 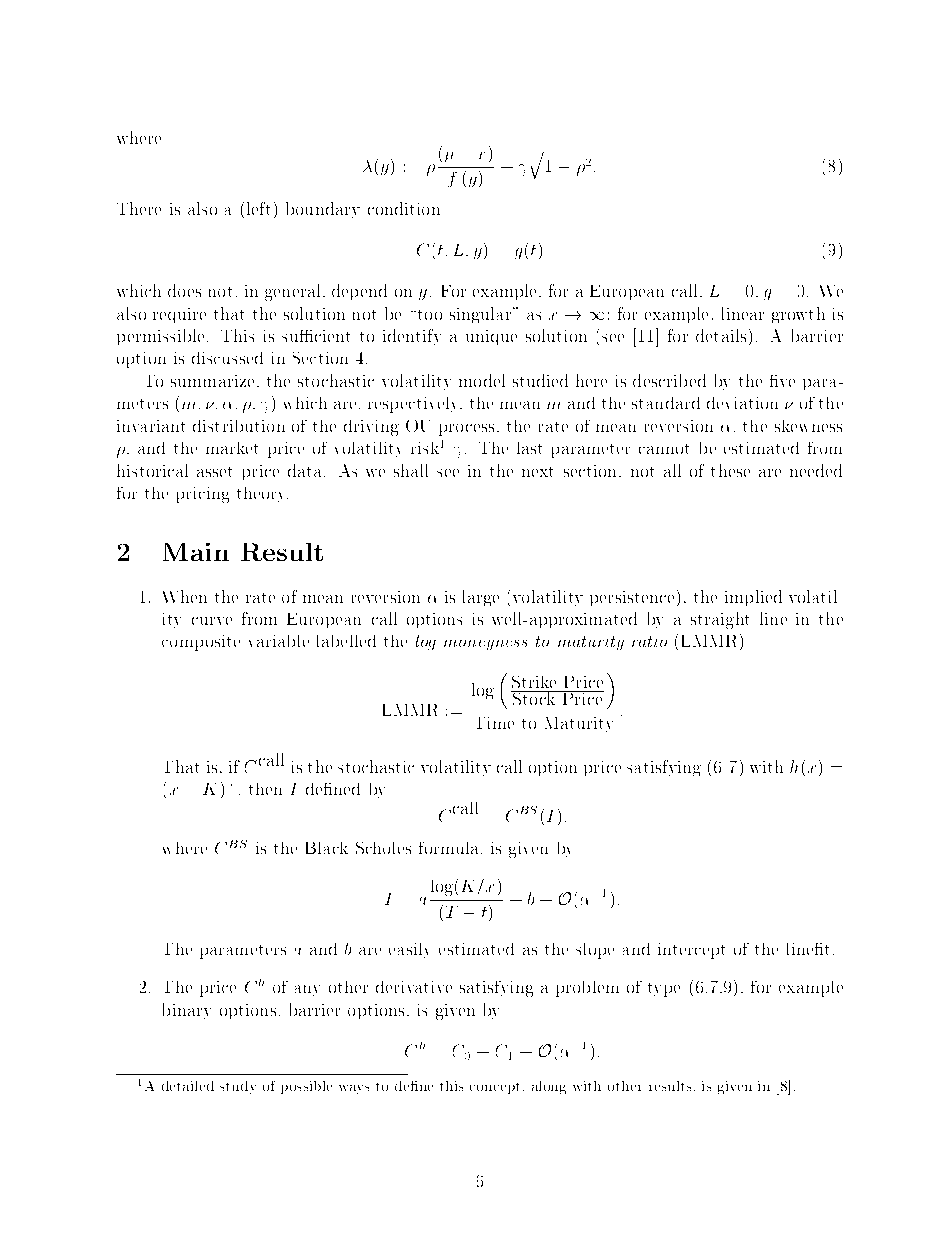 I want to click on condition, so click(x=404, y=208).
